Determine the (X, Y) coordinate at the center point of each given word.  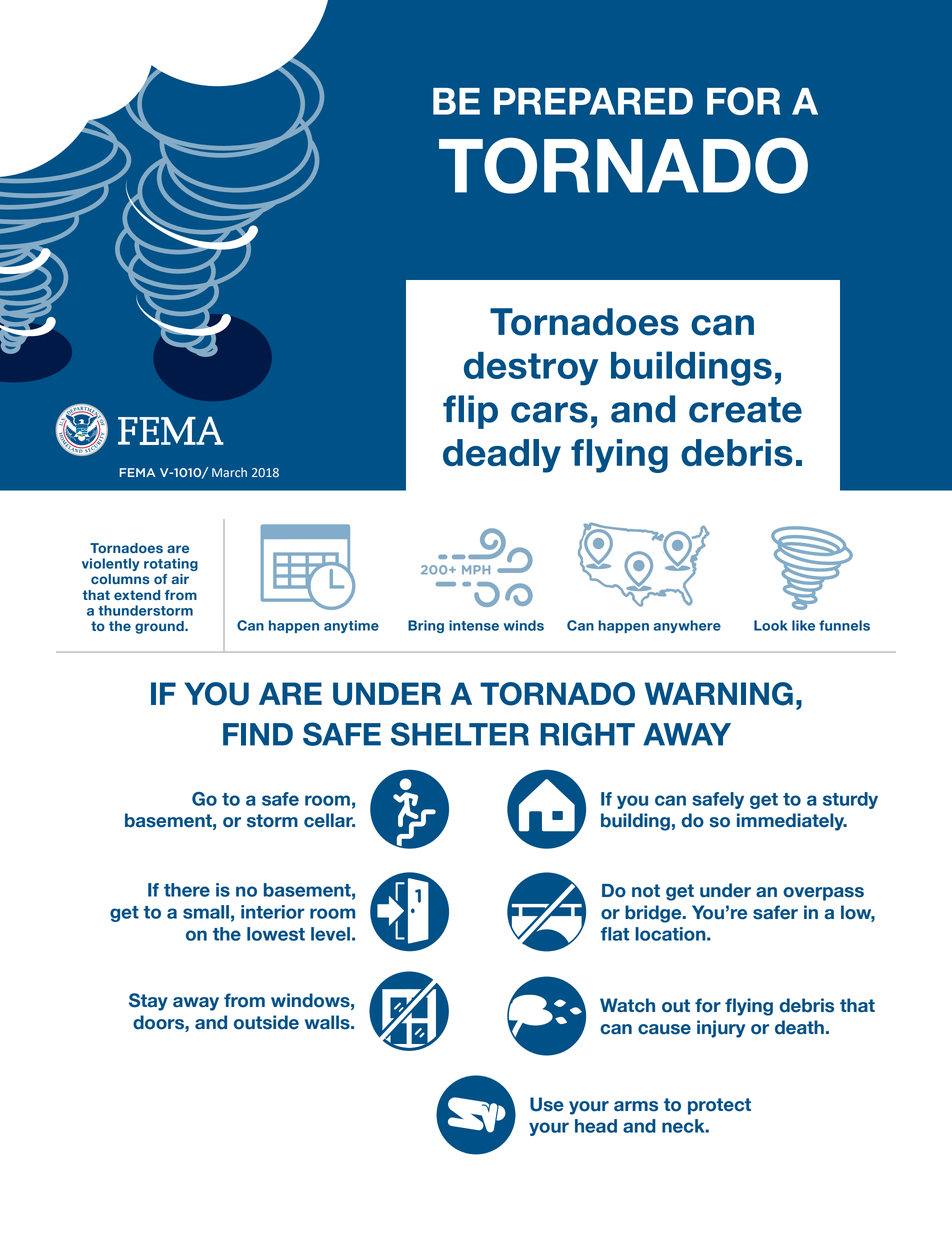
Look (771, 625)
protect (719, 1106)
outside (266, 1022)
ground (160, 627)
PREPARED (593, 101)
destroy (531, 369)
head (596, 1126)
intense (474, 625)
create (745, 410)
